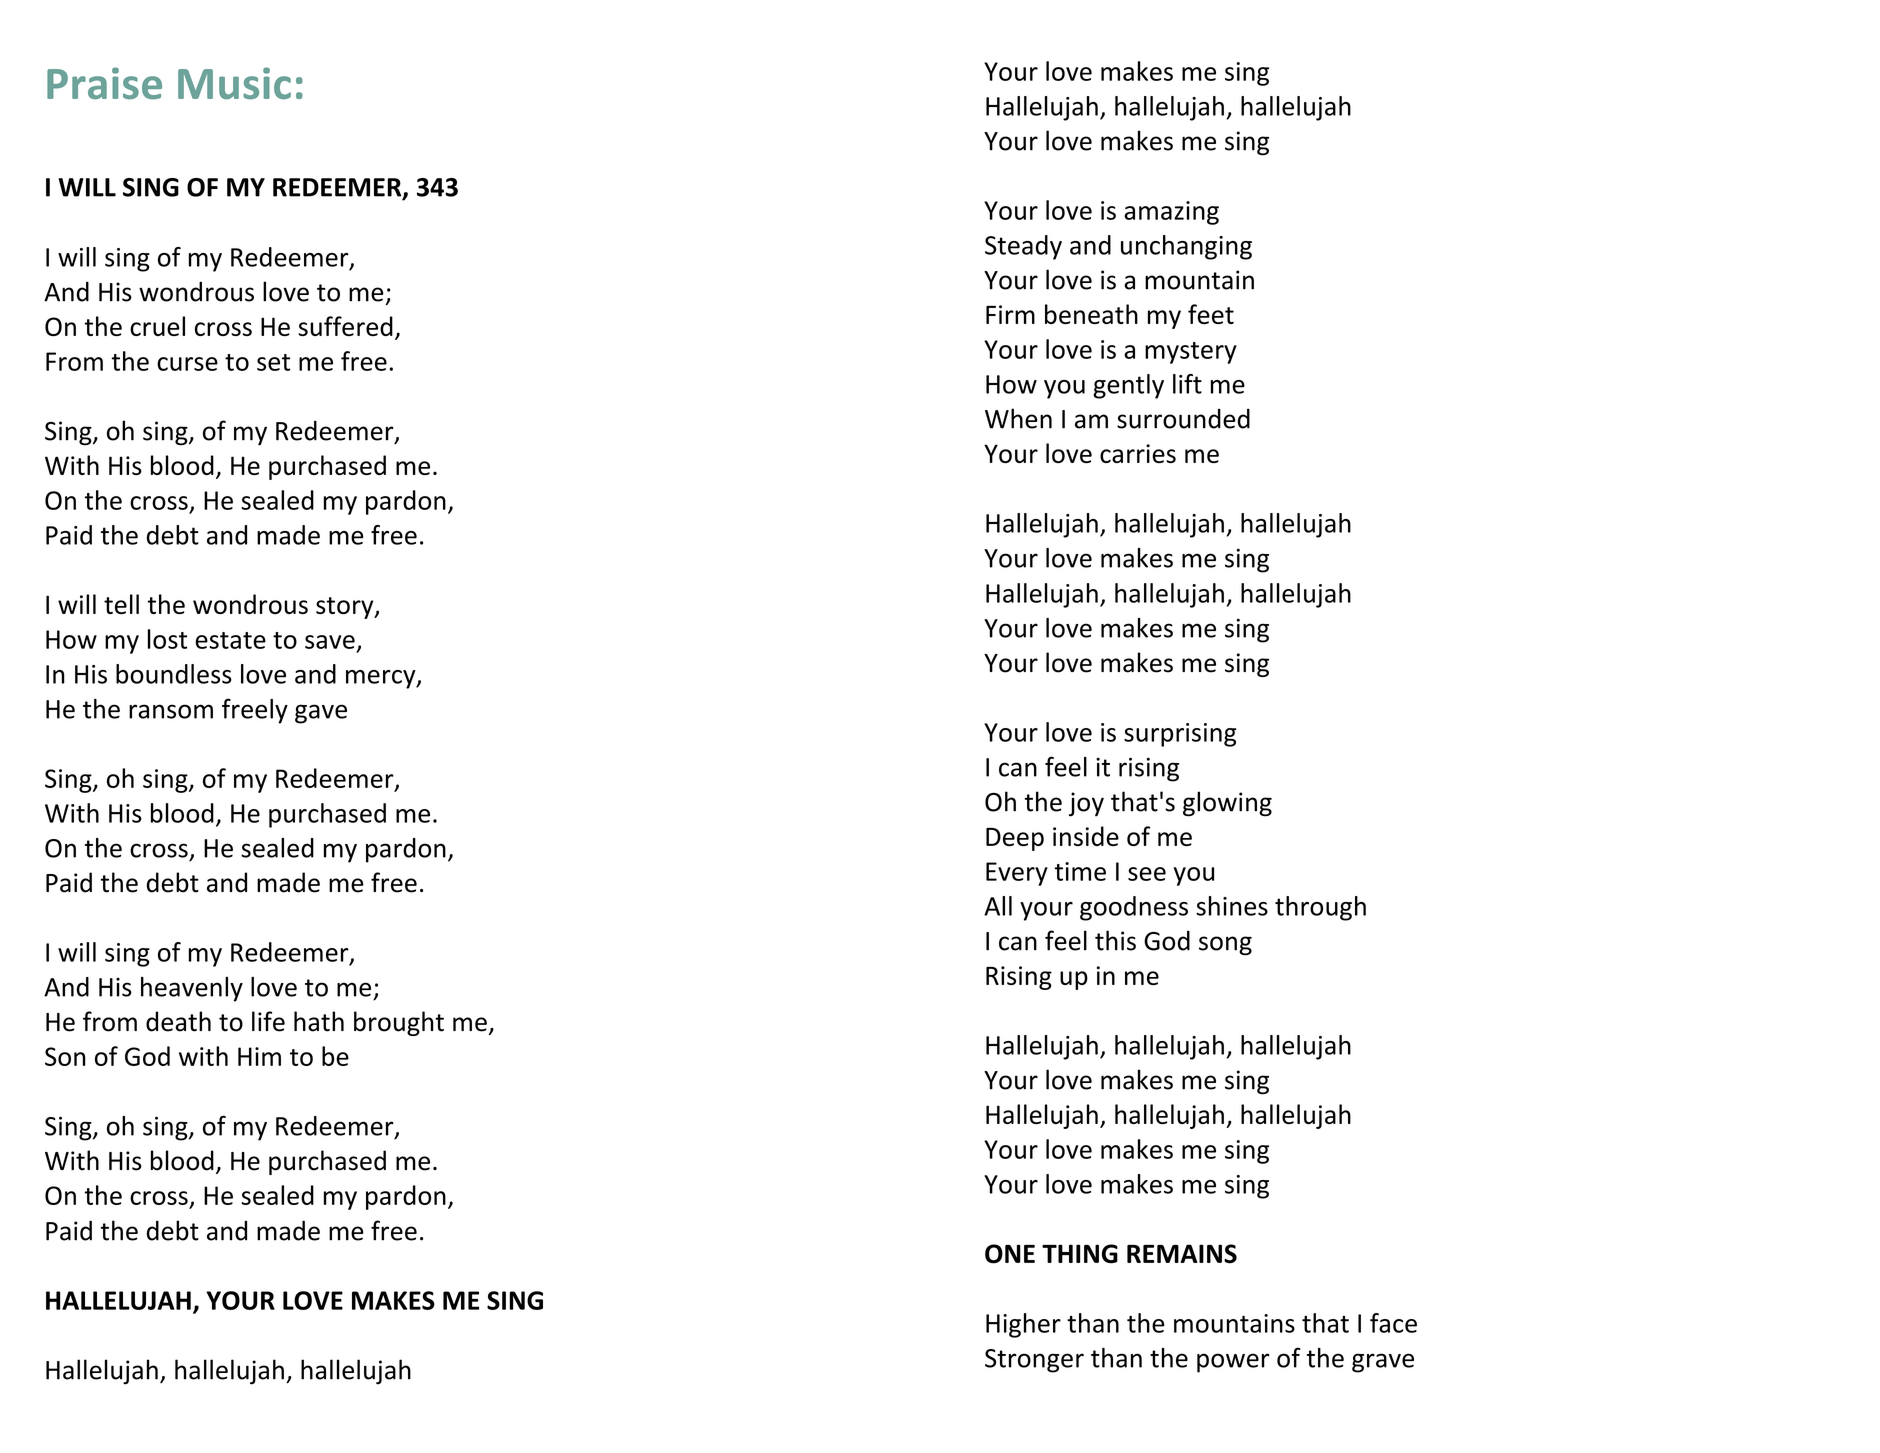 The width and height of the screenshot is (1880, 1453). I want to click on set, so click(273, 362).
